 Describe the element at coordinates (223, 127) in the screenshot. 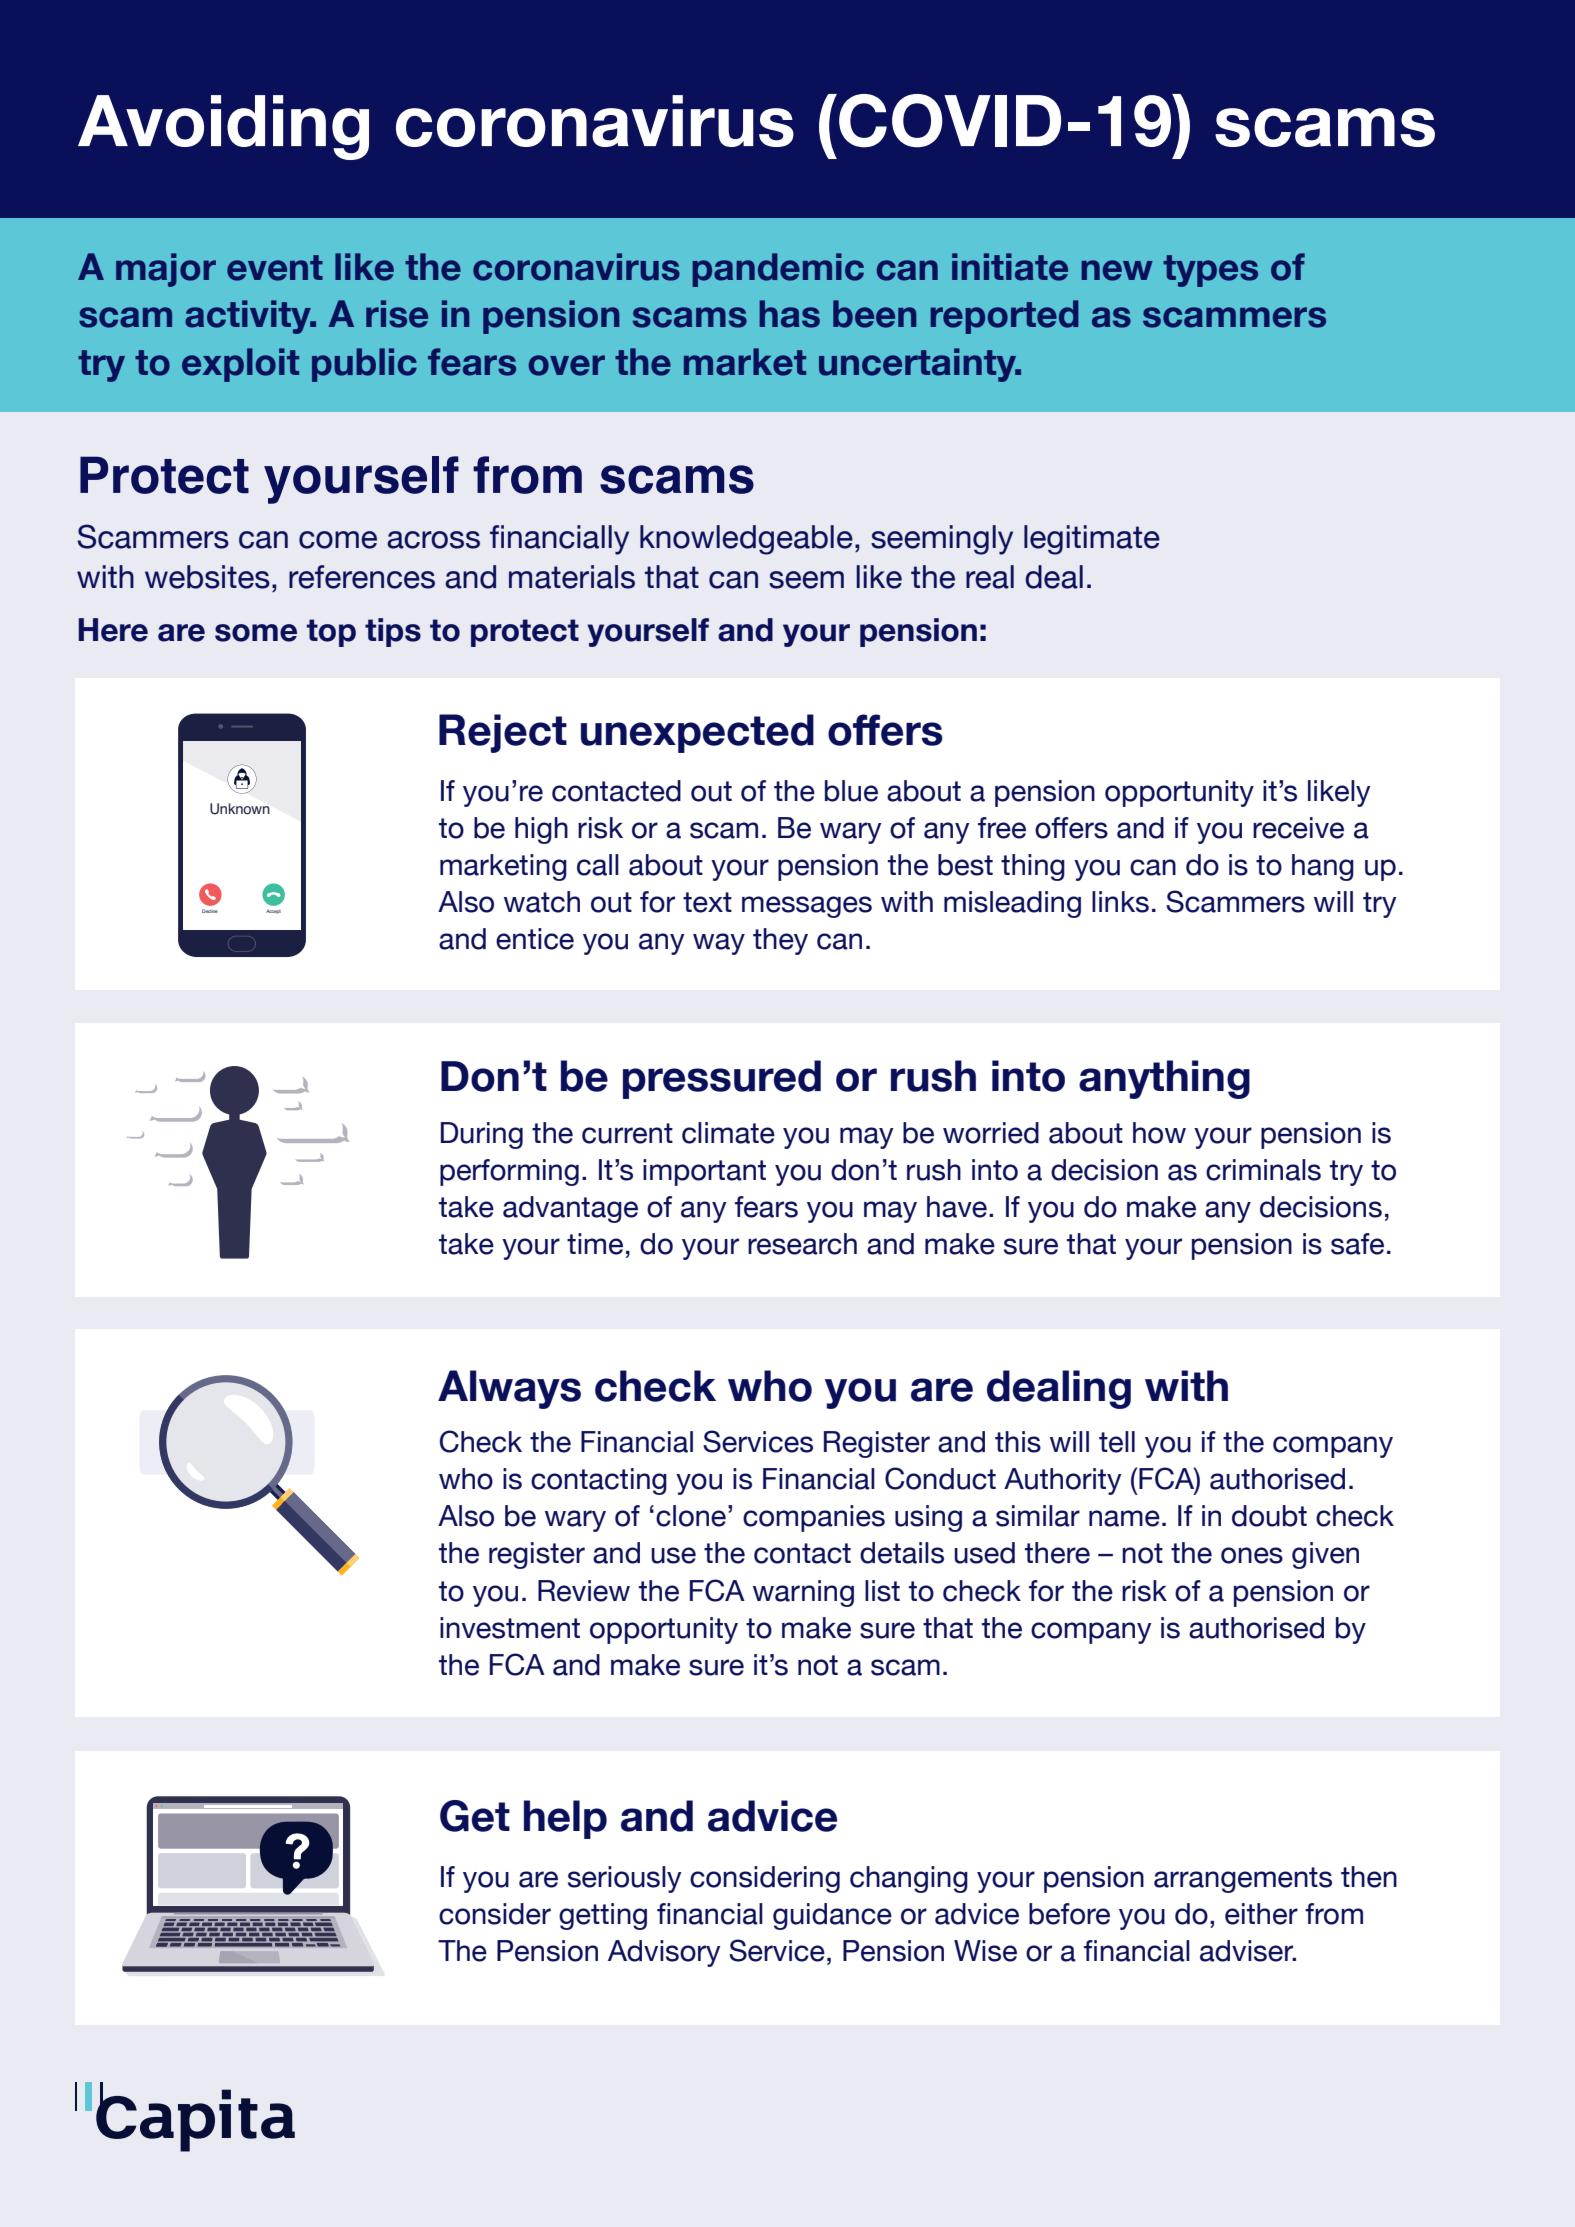

I see `Avoiding` at that location.
